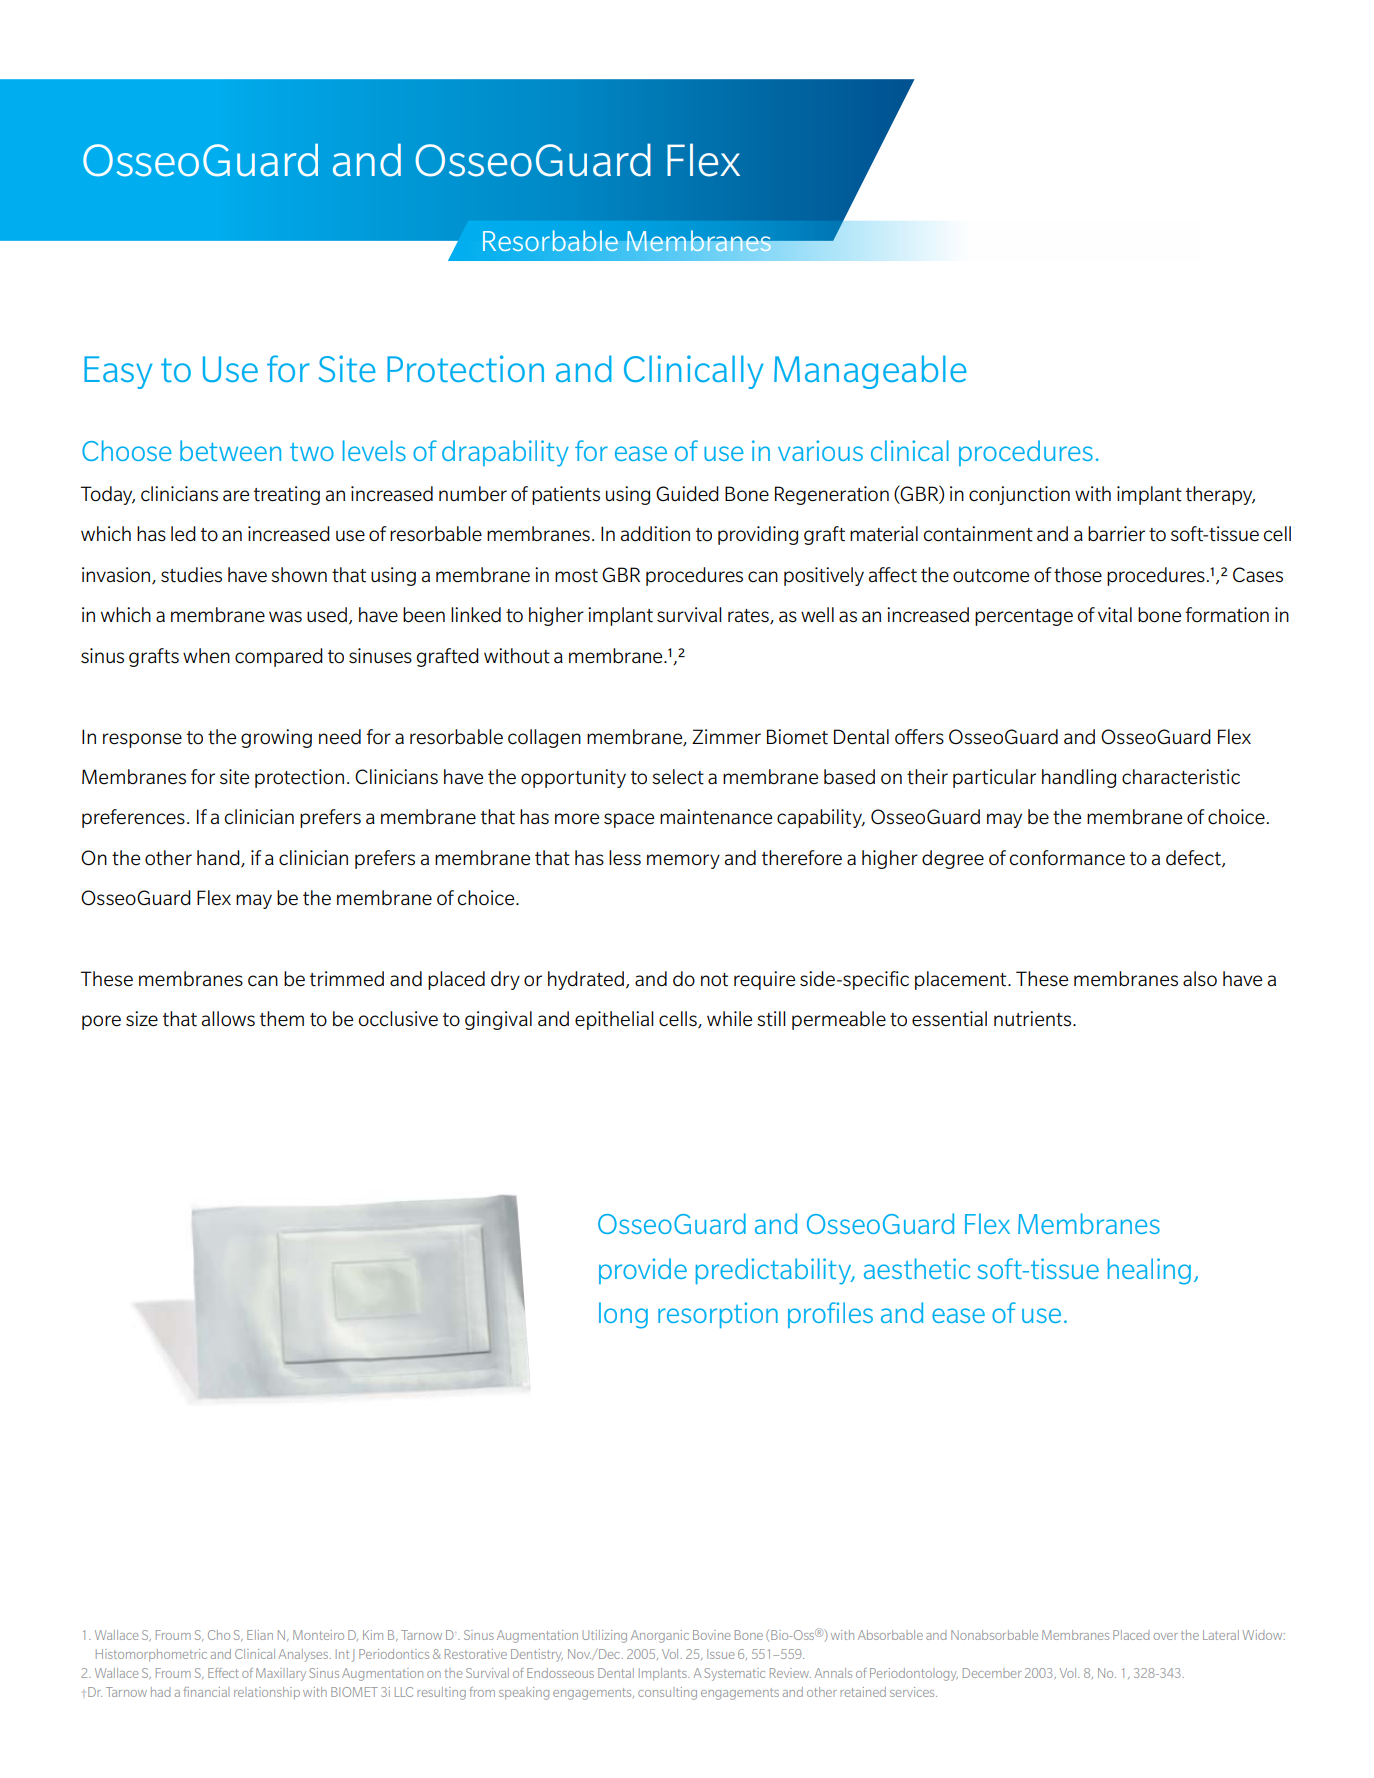 The image size is (1374, 1778). What do you see at coordinates (718, 1315) in the image?
I see `resorption` at bounding box center [718, 1315].
